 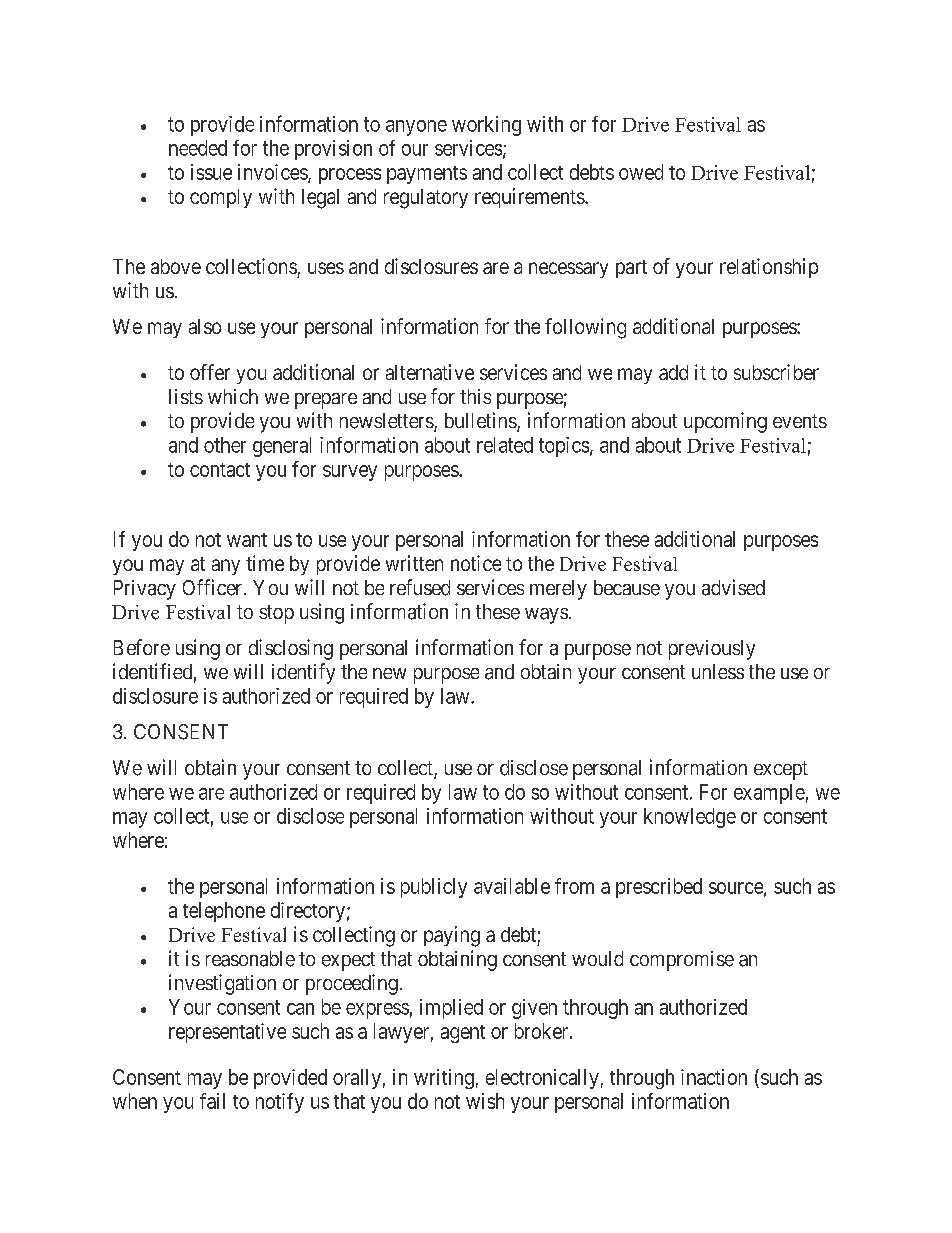 What do you see at coordinates (420, 587) in the screenshot?
I see `refused` at bounding box center [420, 587].
